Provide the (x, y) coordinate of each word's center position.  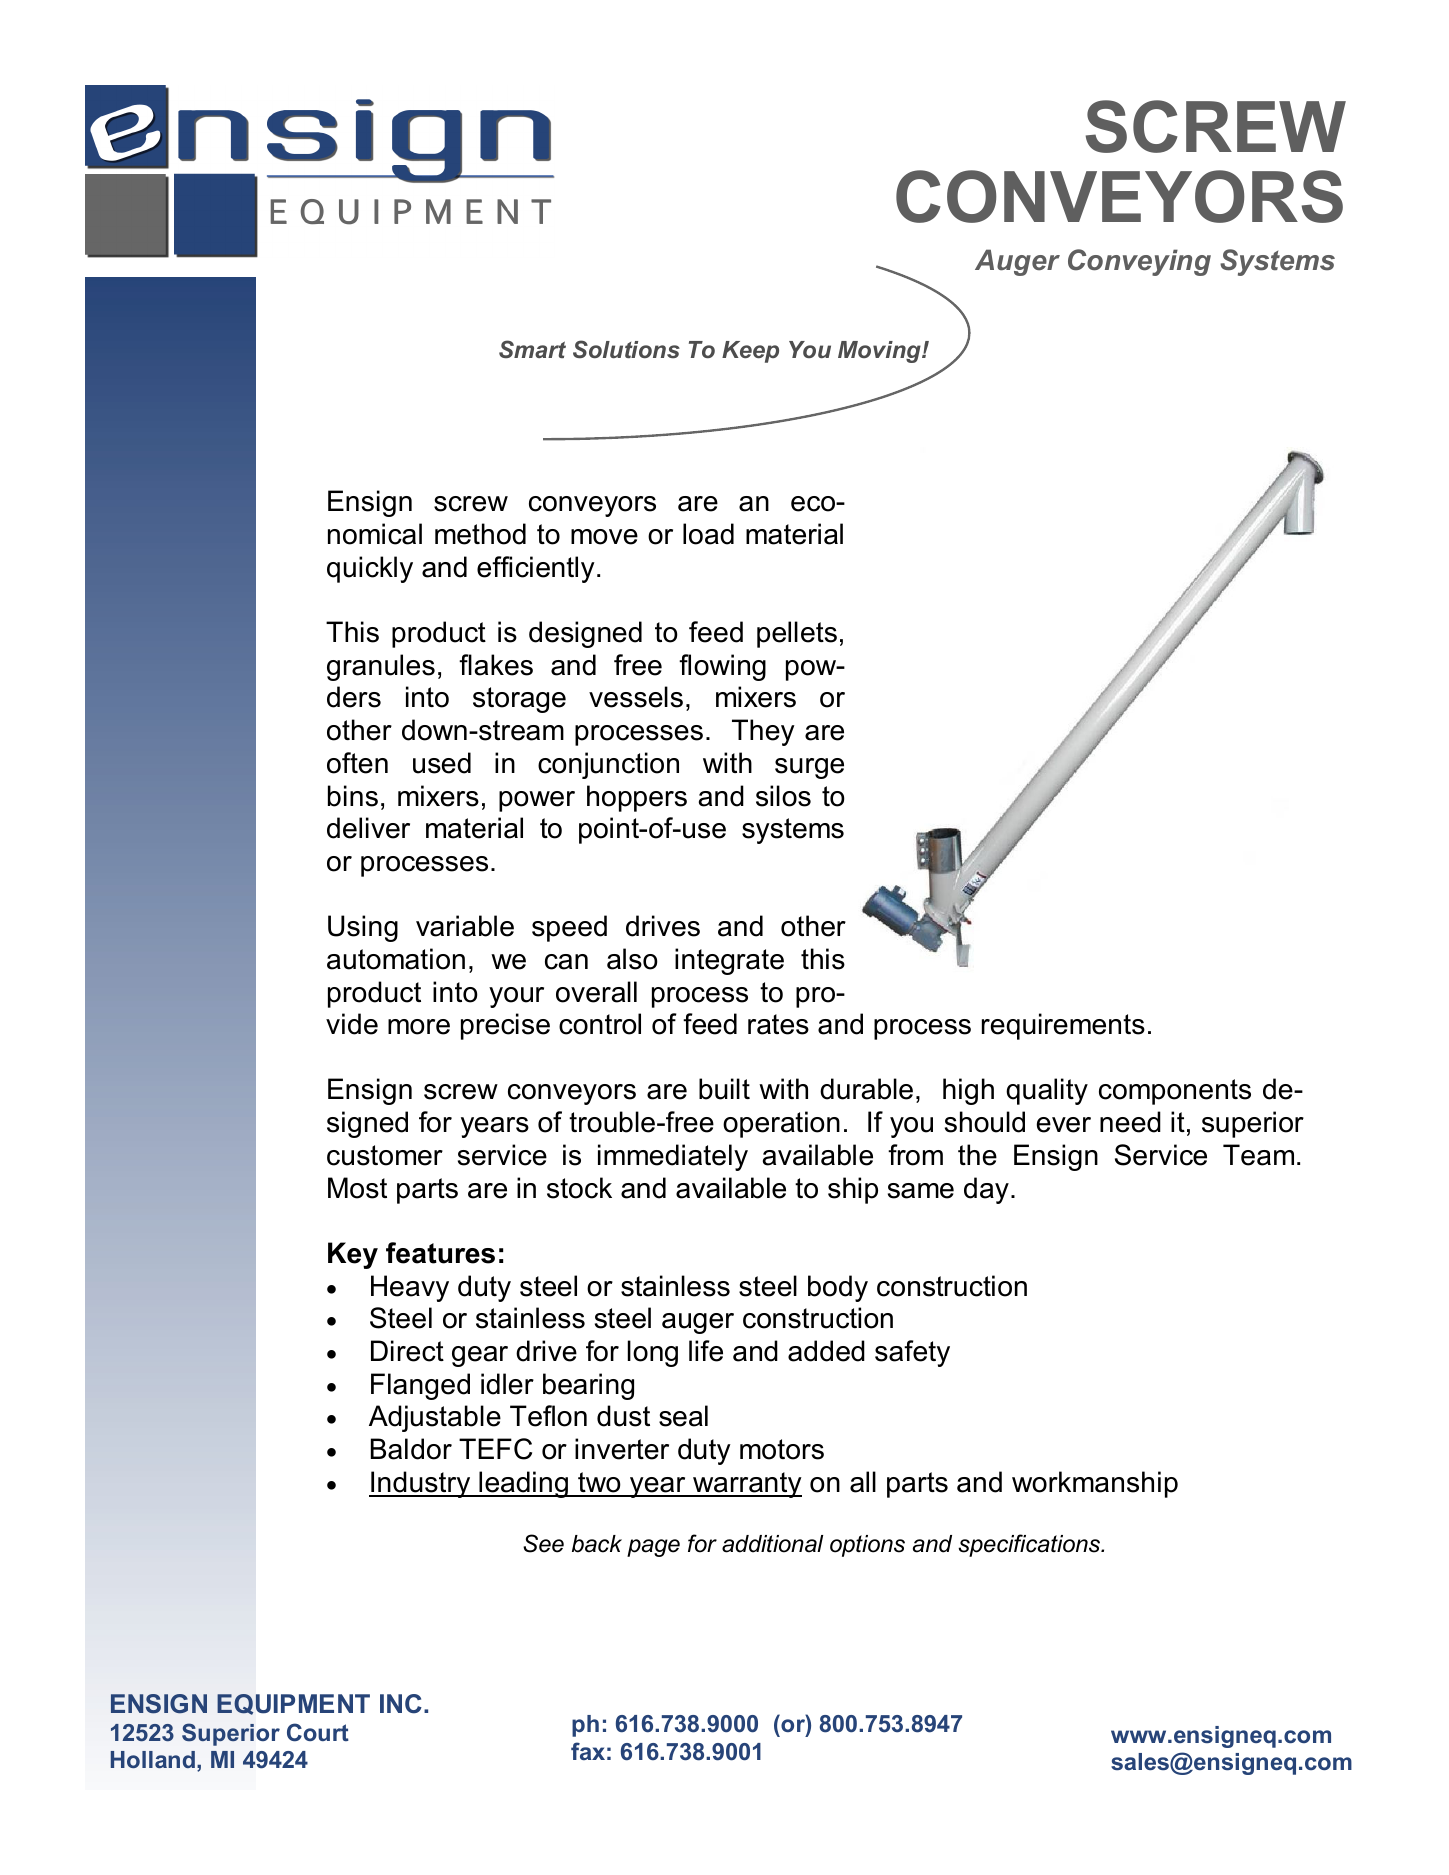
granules (381, 667)
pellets (797, 634)
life (706, 1351)
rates (778, 1024)
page (653, 1548)
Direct (407, 1351)
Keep (750, 352)
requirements (1063, 1026)
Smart (532, 349)
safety (912, 1353)
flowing (722, 667)
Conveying (1139, 262)
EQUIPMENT (293, 1704)
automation (396, 959)
